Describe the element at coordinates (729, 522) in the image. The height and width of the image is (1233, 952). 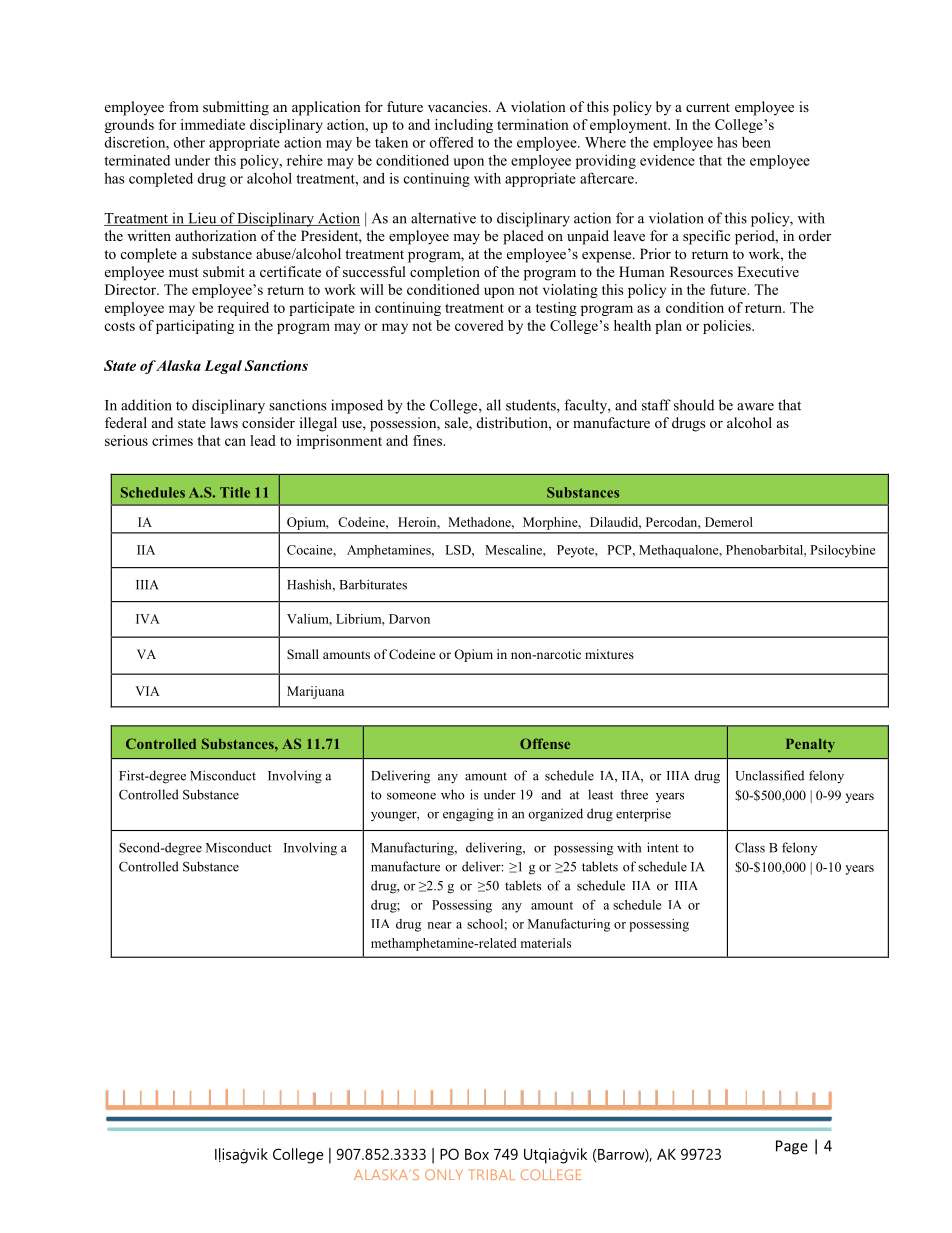
I see `Demerol` at that location.
